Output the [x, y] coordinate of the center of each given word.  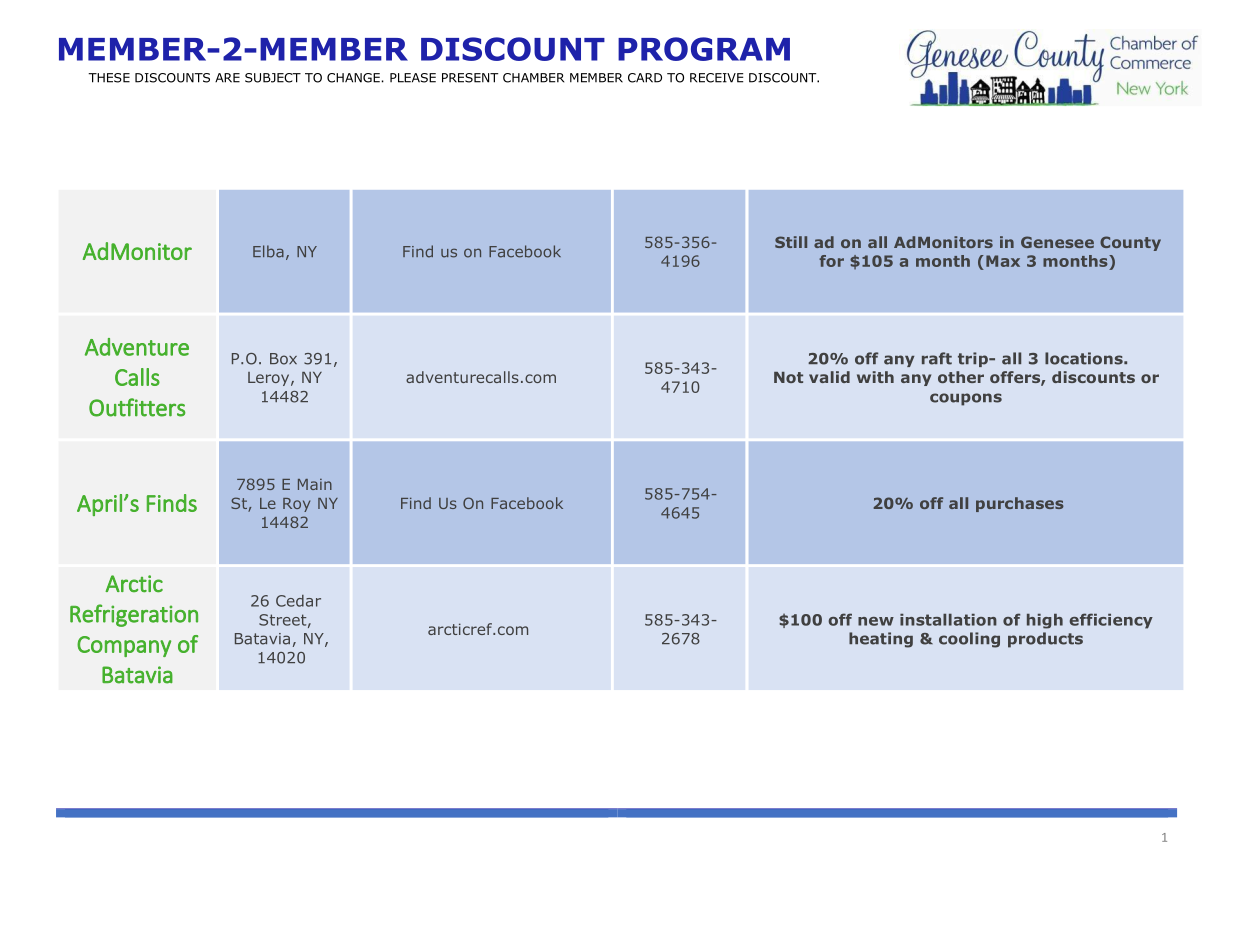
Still [791, 242]
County [1130, 243]
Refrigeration [134, 615]
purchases [1020, 504]
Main [315, 484]
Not [788, 377]
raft [937, 358]
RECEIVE [716, 78]
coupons [966, 399]
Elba [268, 251]
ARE [227, 78]
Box [283, 359]
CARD [645, 78]
